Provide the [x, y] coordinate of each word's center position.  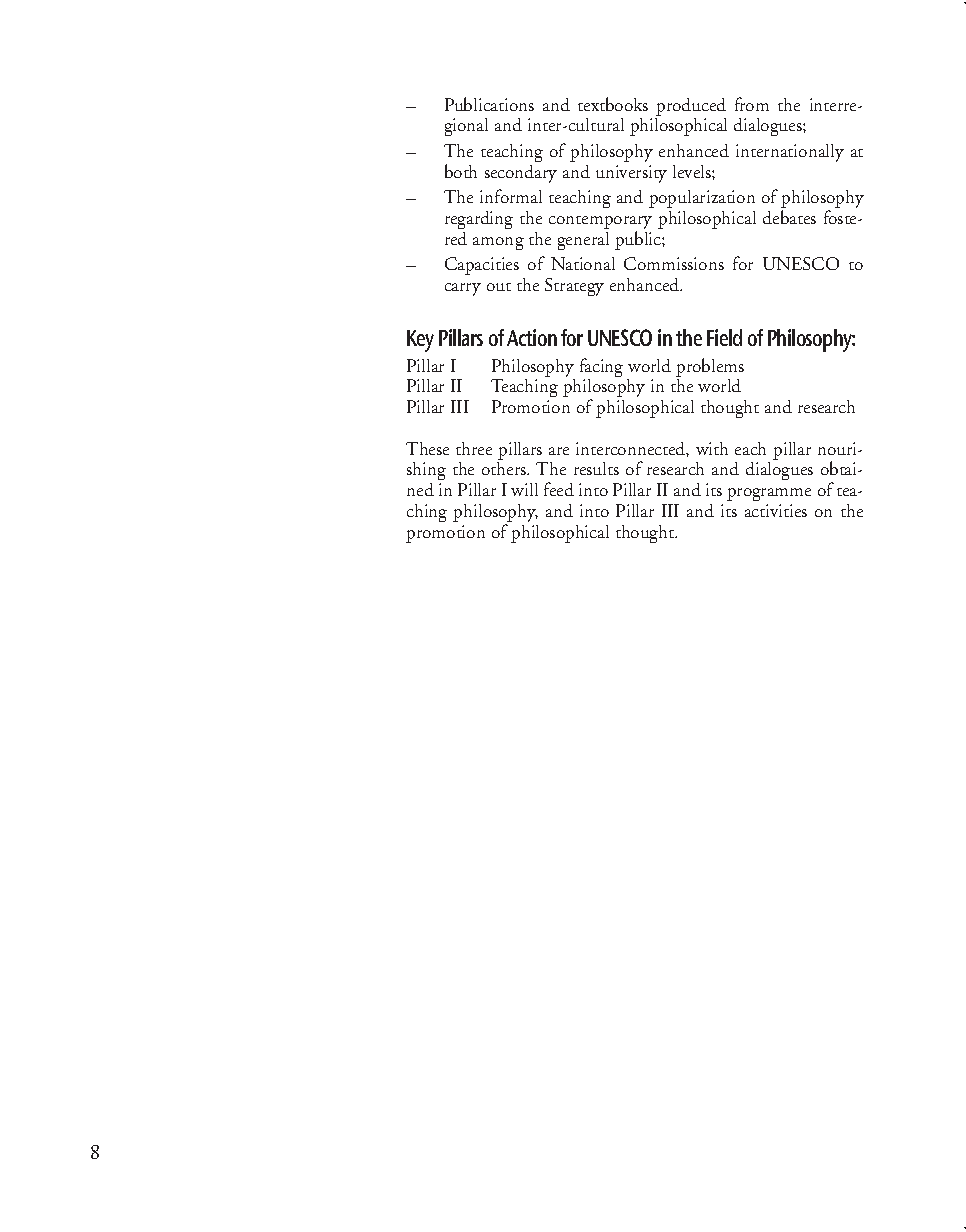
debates [789, 217]
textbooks [613, 104]
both [461, 171]
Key [420, 341]
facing [601, 369]
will [524, 489]
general [583, 241]
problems [710, 367]
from [752, 104]
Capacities [482, 266]
